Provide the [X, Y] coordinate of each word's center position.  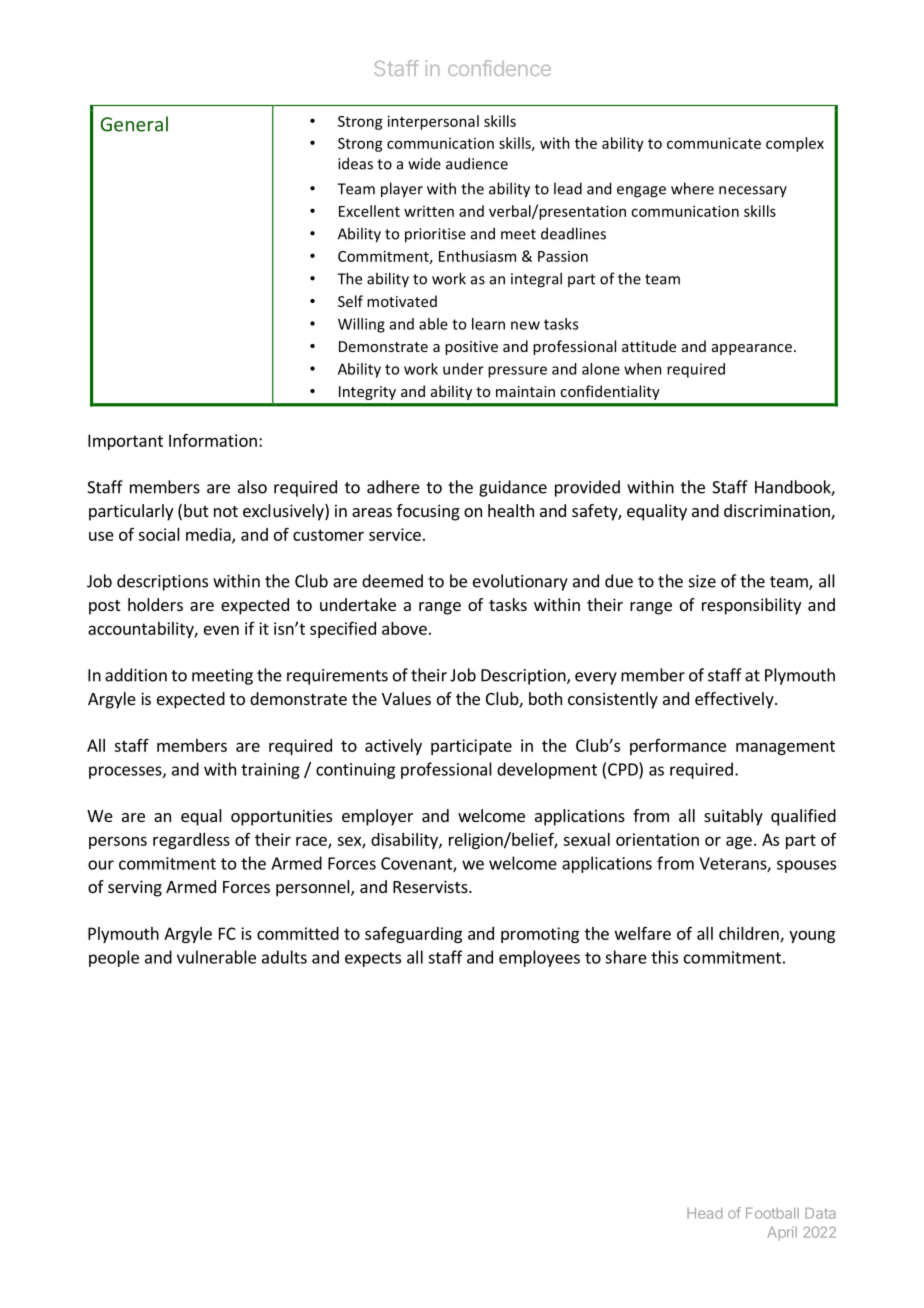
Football [772, 1213]
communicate [714, 143]
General [134, 124]
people [114, 958]
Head [705, 1213]
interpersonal [433, 122]
